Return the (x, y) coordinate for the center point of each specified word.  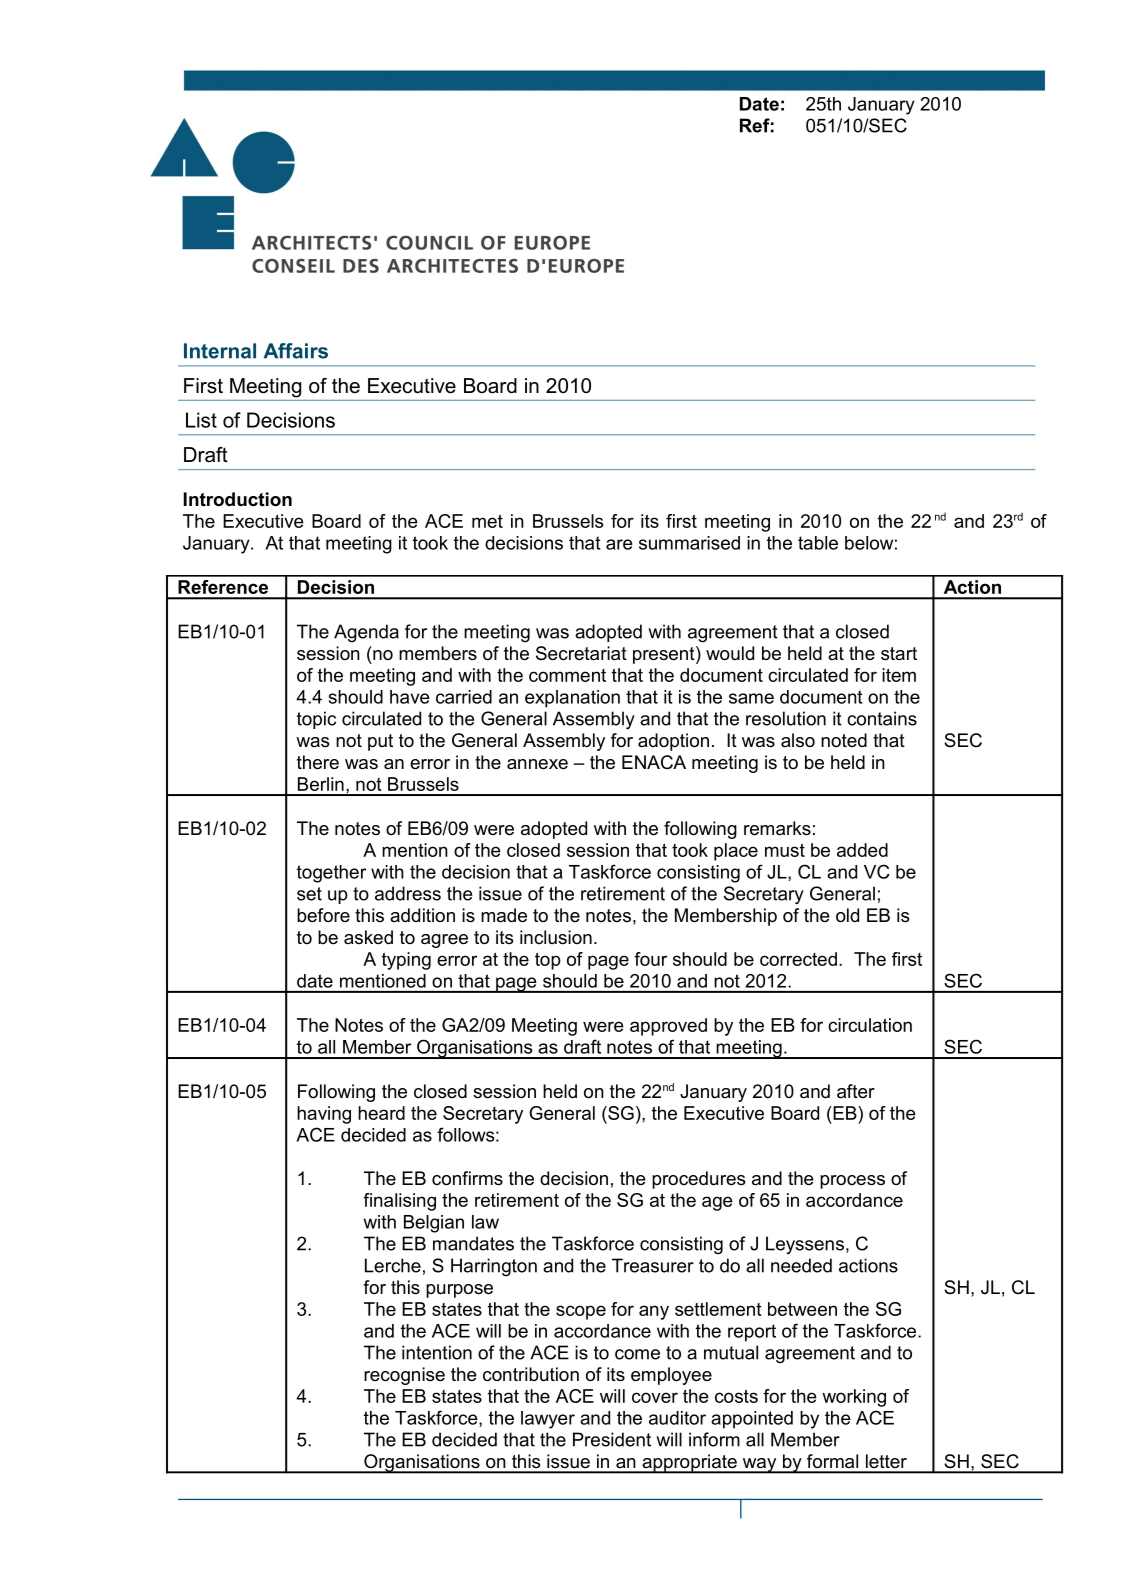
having (324, 1115)
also (798, 740)
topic (316, 720)
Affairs (296, 351)
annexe (537, 764)
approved (668, 1027)
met (487, 521)
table (818, 543)
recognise (404, 1376)
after (856, 1091)
